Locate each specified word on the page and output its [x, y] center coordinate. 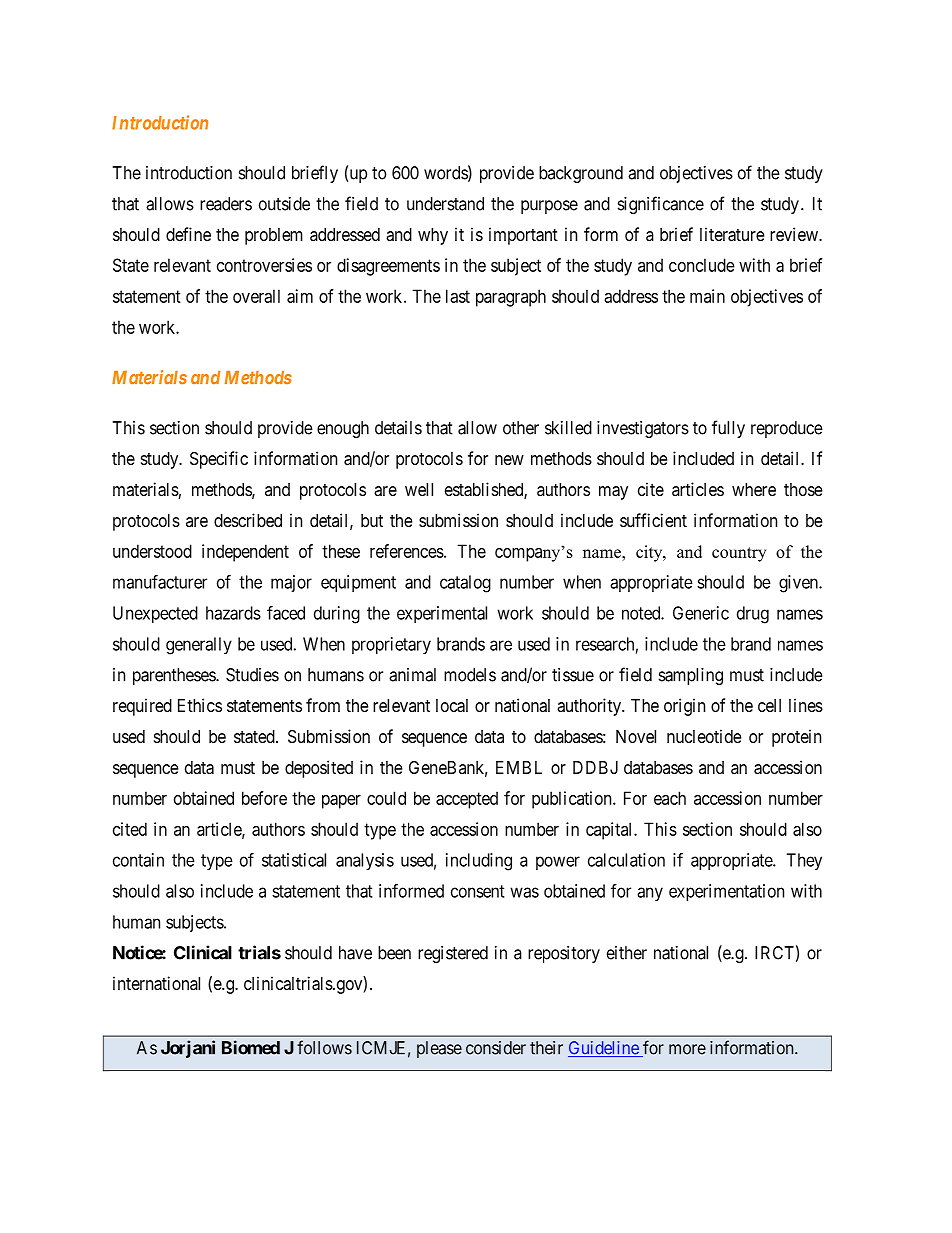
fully [728, 429]
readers [226, 204]
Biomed [251, 1047]
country [739, 554]
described [248, 520]
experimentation [726, 892]
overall [256, 296]
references [407, 551]
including [479, 862]
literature [732, 234]
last [458, 296]
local [452, 706]
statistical [294, 860]
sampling [691, 676]
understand [445, 204]
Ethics [200, 705]
